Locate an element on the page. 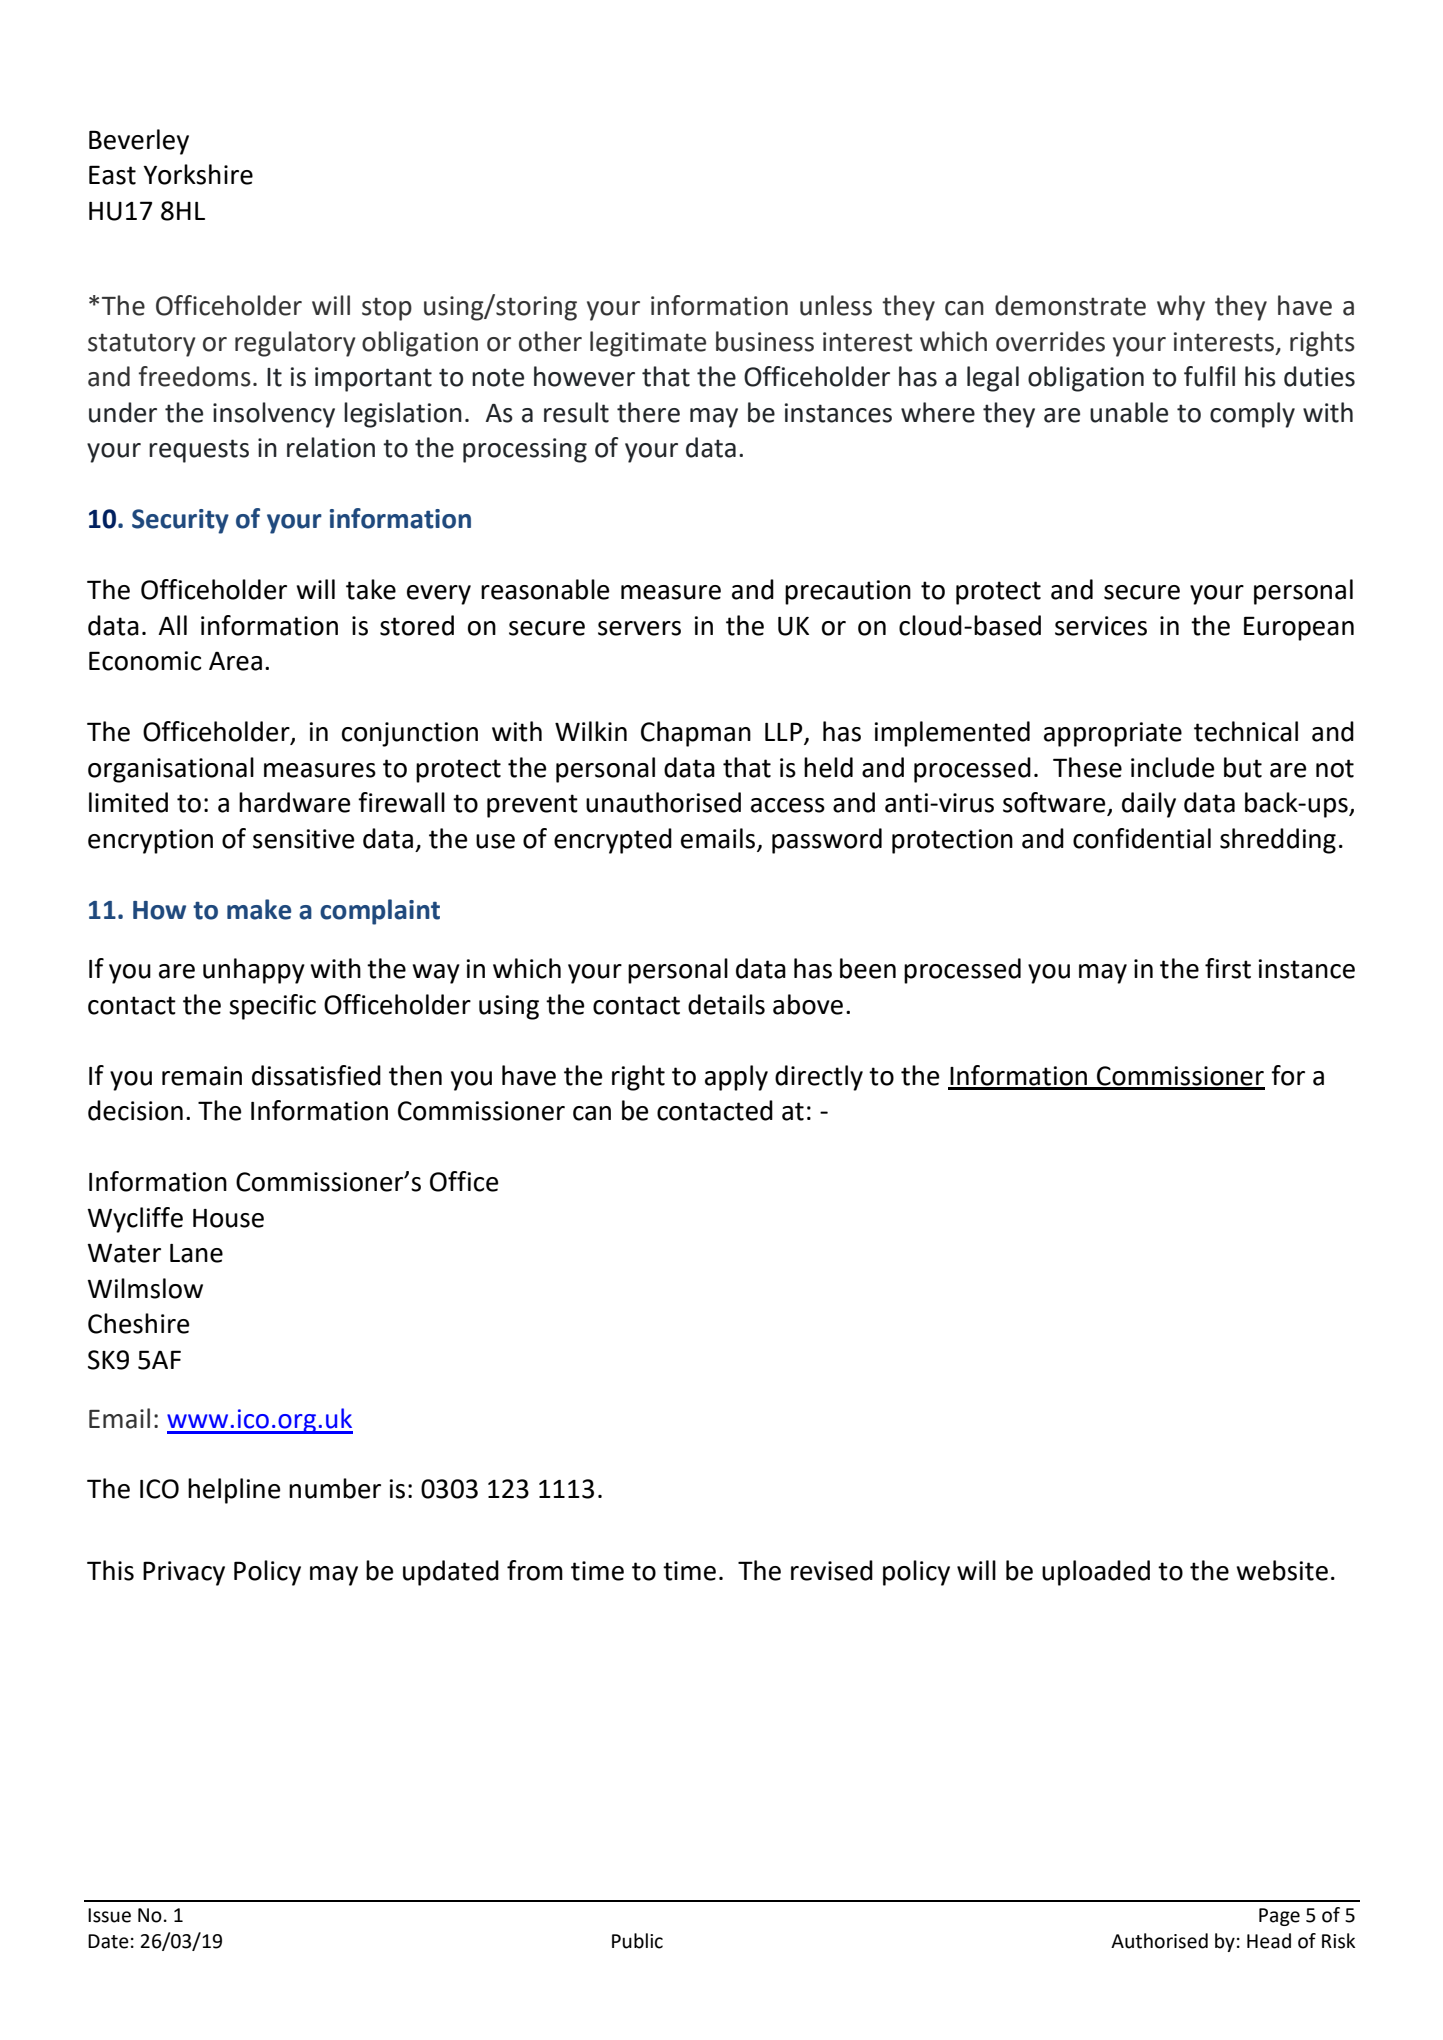 This document has width=1443, height=2040. services is located at coordinates (1101, 626).
